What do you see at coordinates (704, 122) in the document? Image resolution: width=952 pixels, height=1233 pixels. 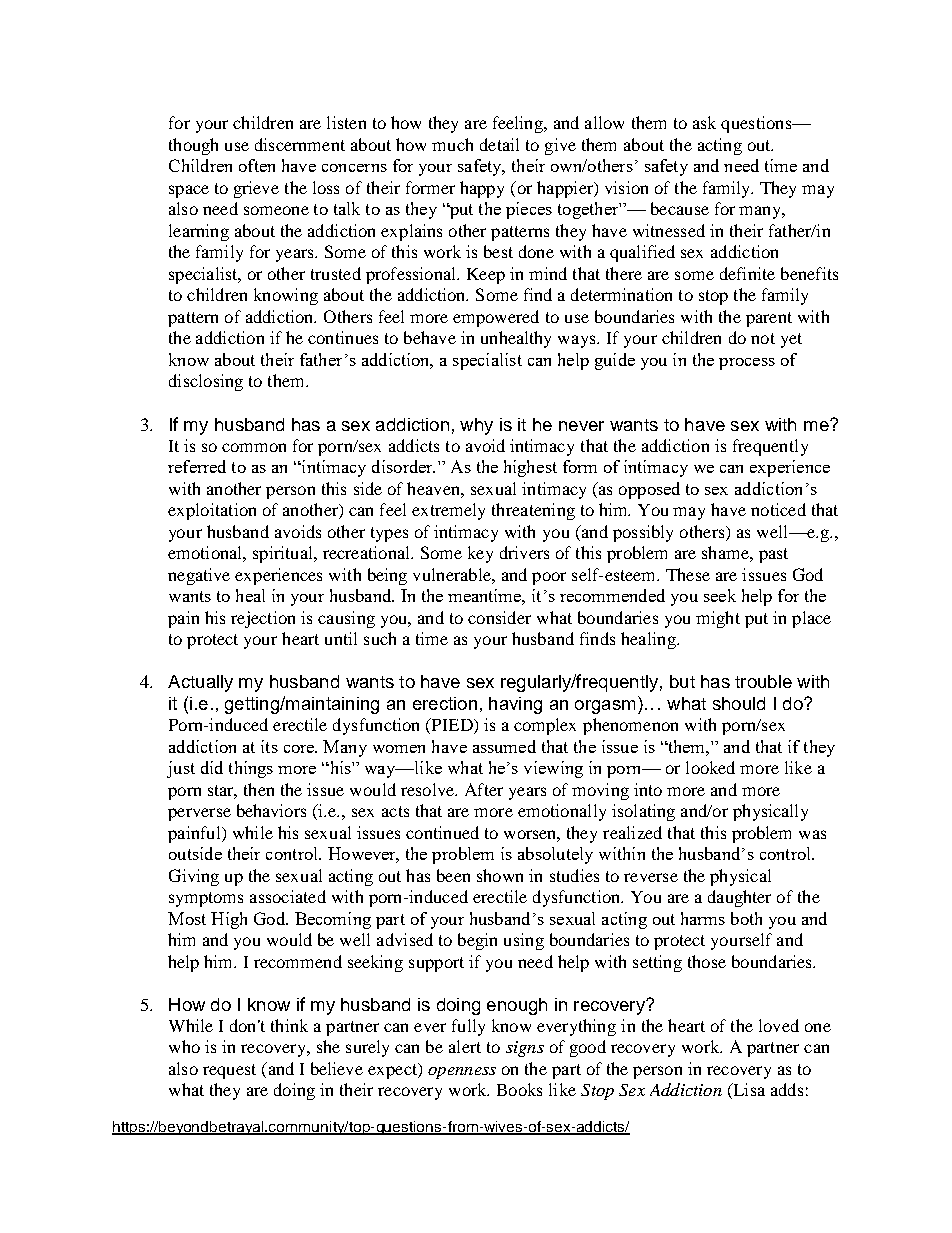 I see `ask` at bounding box center [704, 122].
